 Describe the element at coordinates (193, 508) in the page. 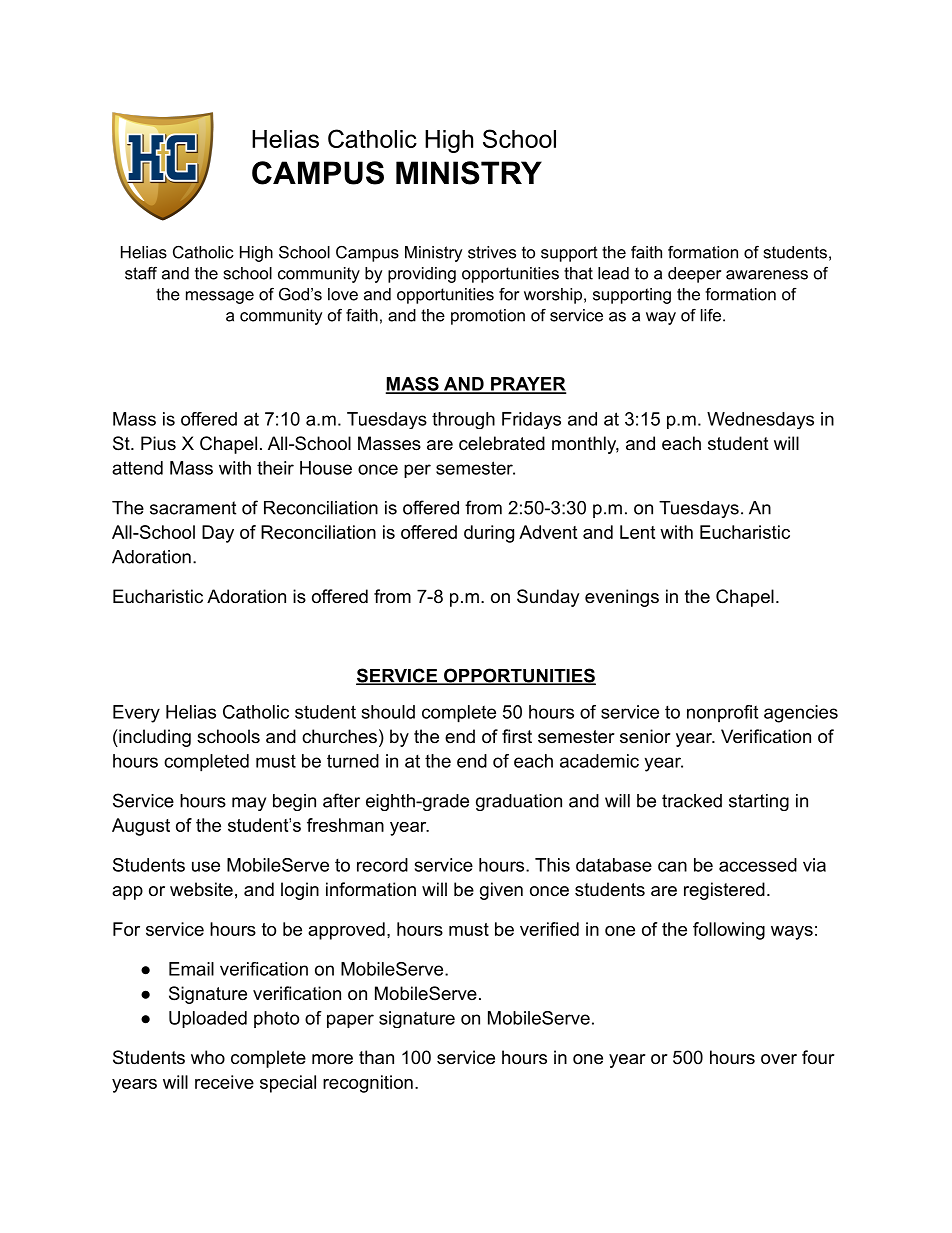

I see `sacrament` at that location.
